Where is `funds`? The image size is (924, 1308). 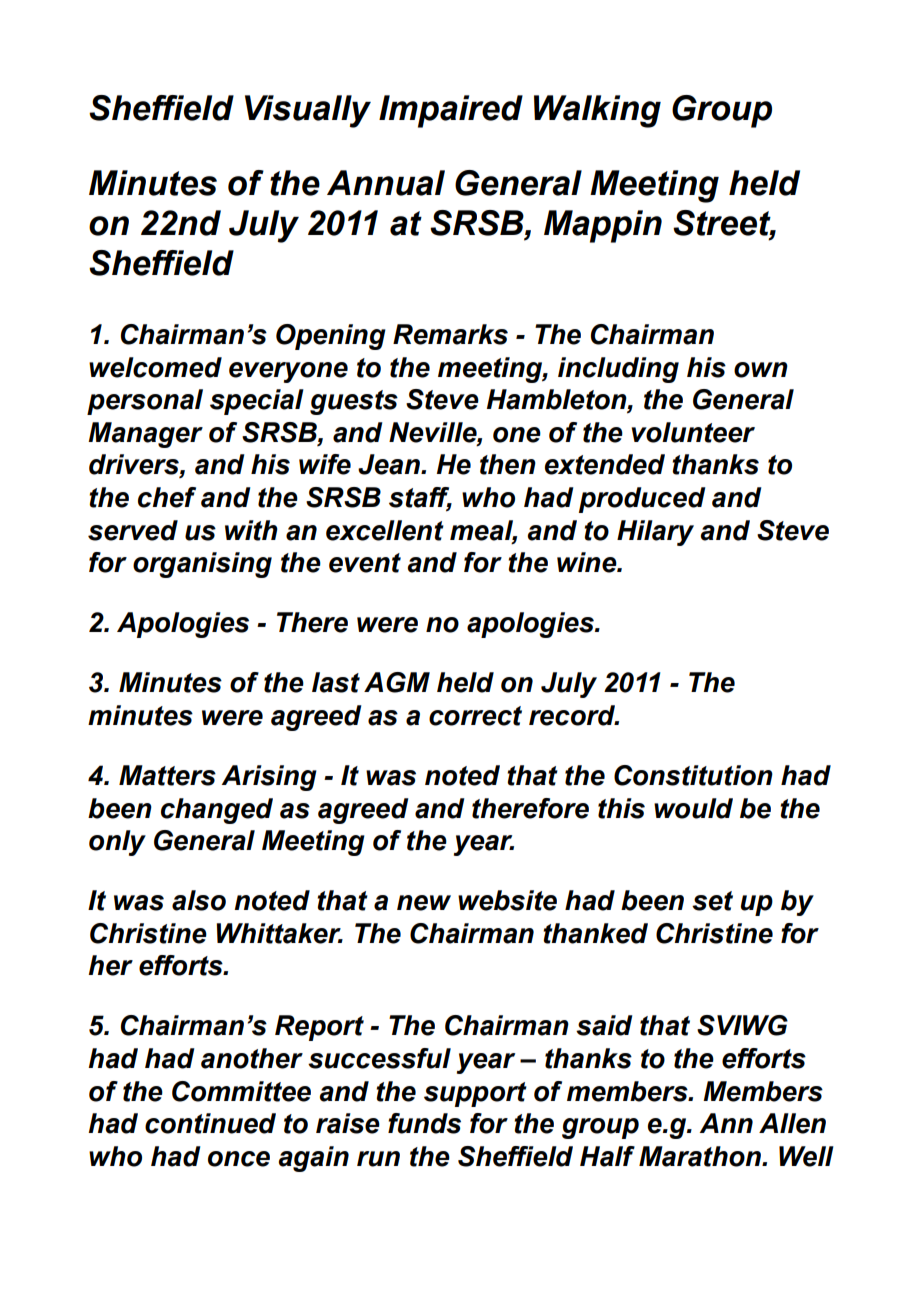
funds is located at coordinates (424, 1123).
